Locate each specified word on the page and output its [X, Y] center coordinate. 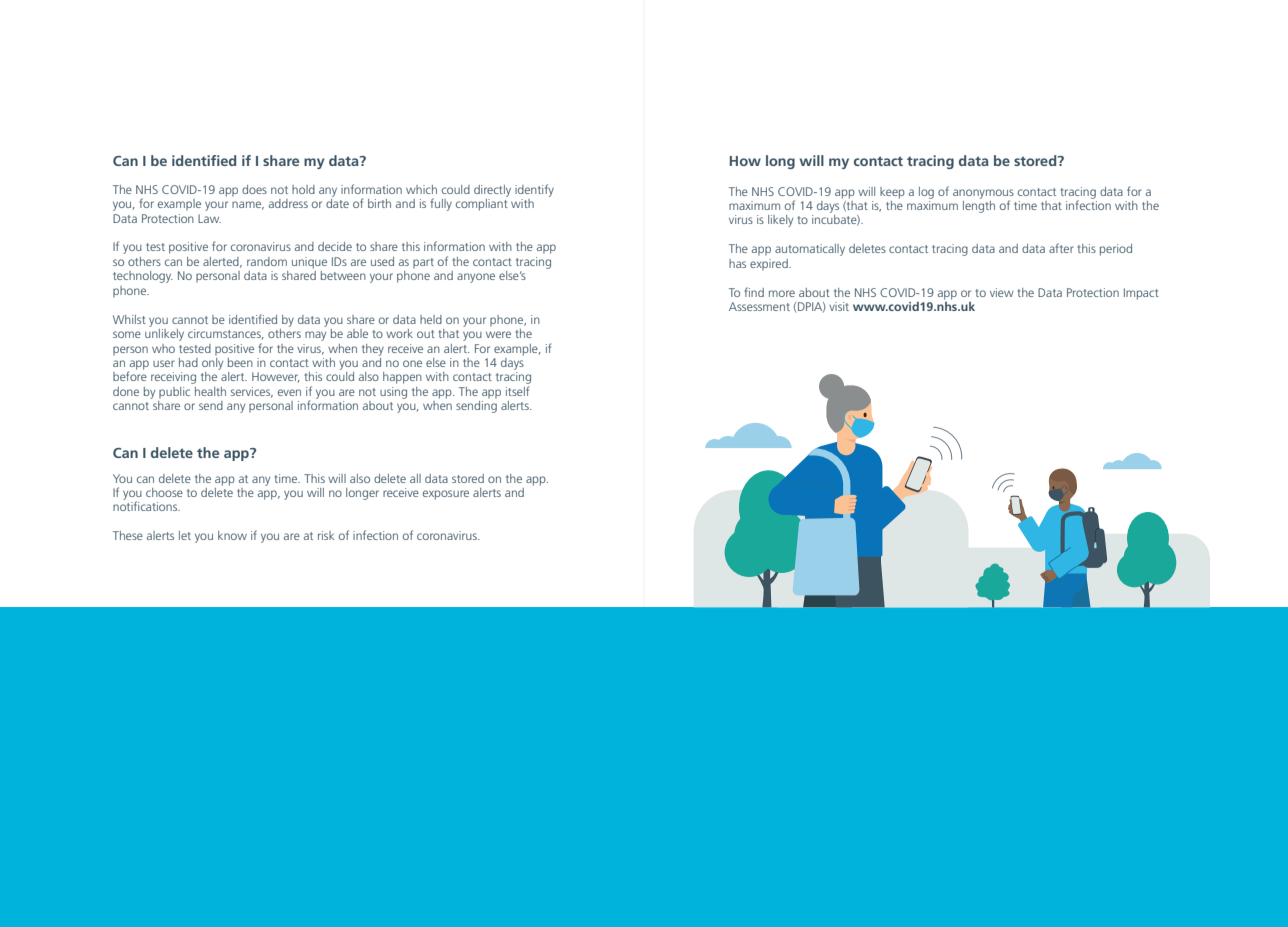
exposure [446, 495]
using [393, 393]
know [232, 535]
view [1002, 292]
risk [326, 535]
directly [492, 191]
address [288, 203]
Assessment [759, 306]
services [252, 392]
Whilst [129, 319]
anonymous [983, 195]
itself [517, 391]
